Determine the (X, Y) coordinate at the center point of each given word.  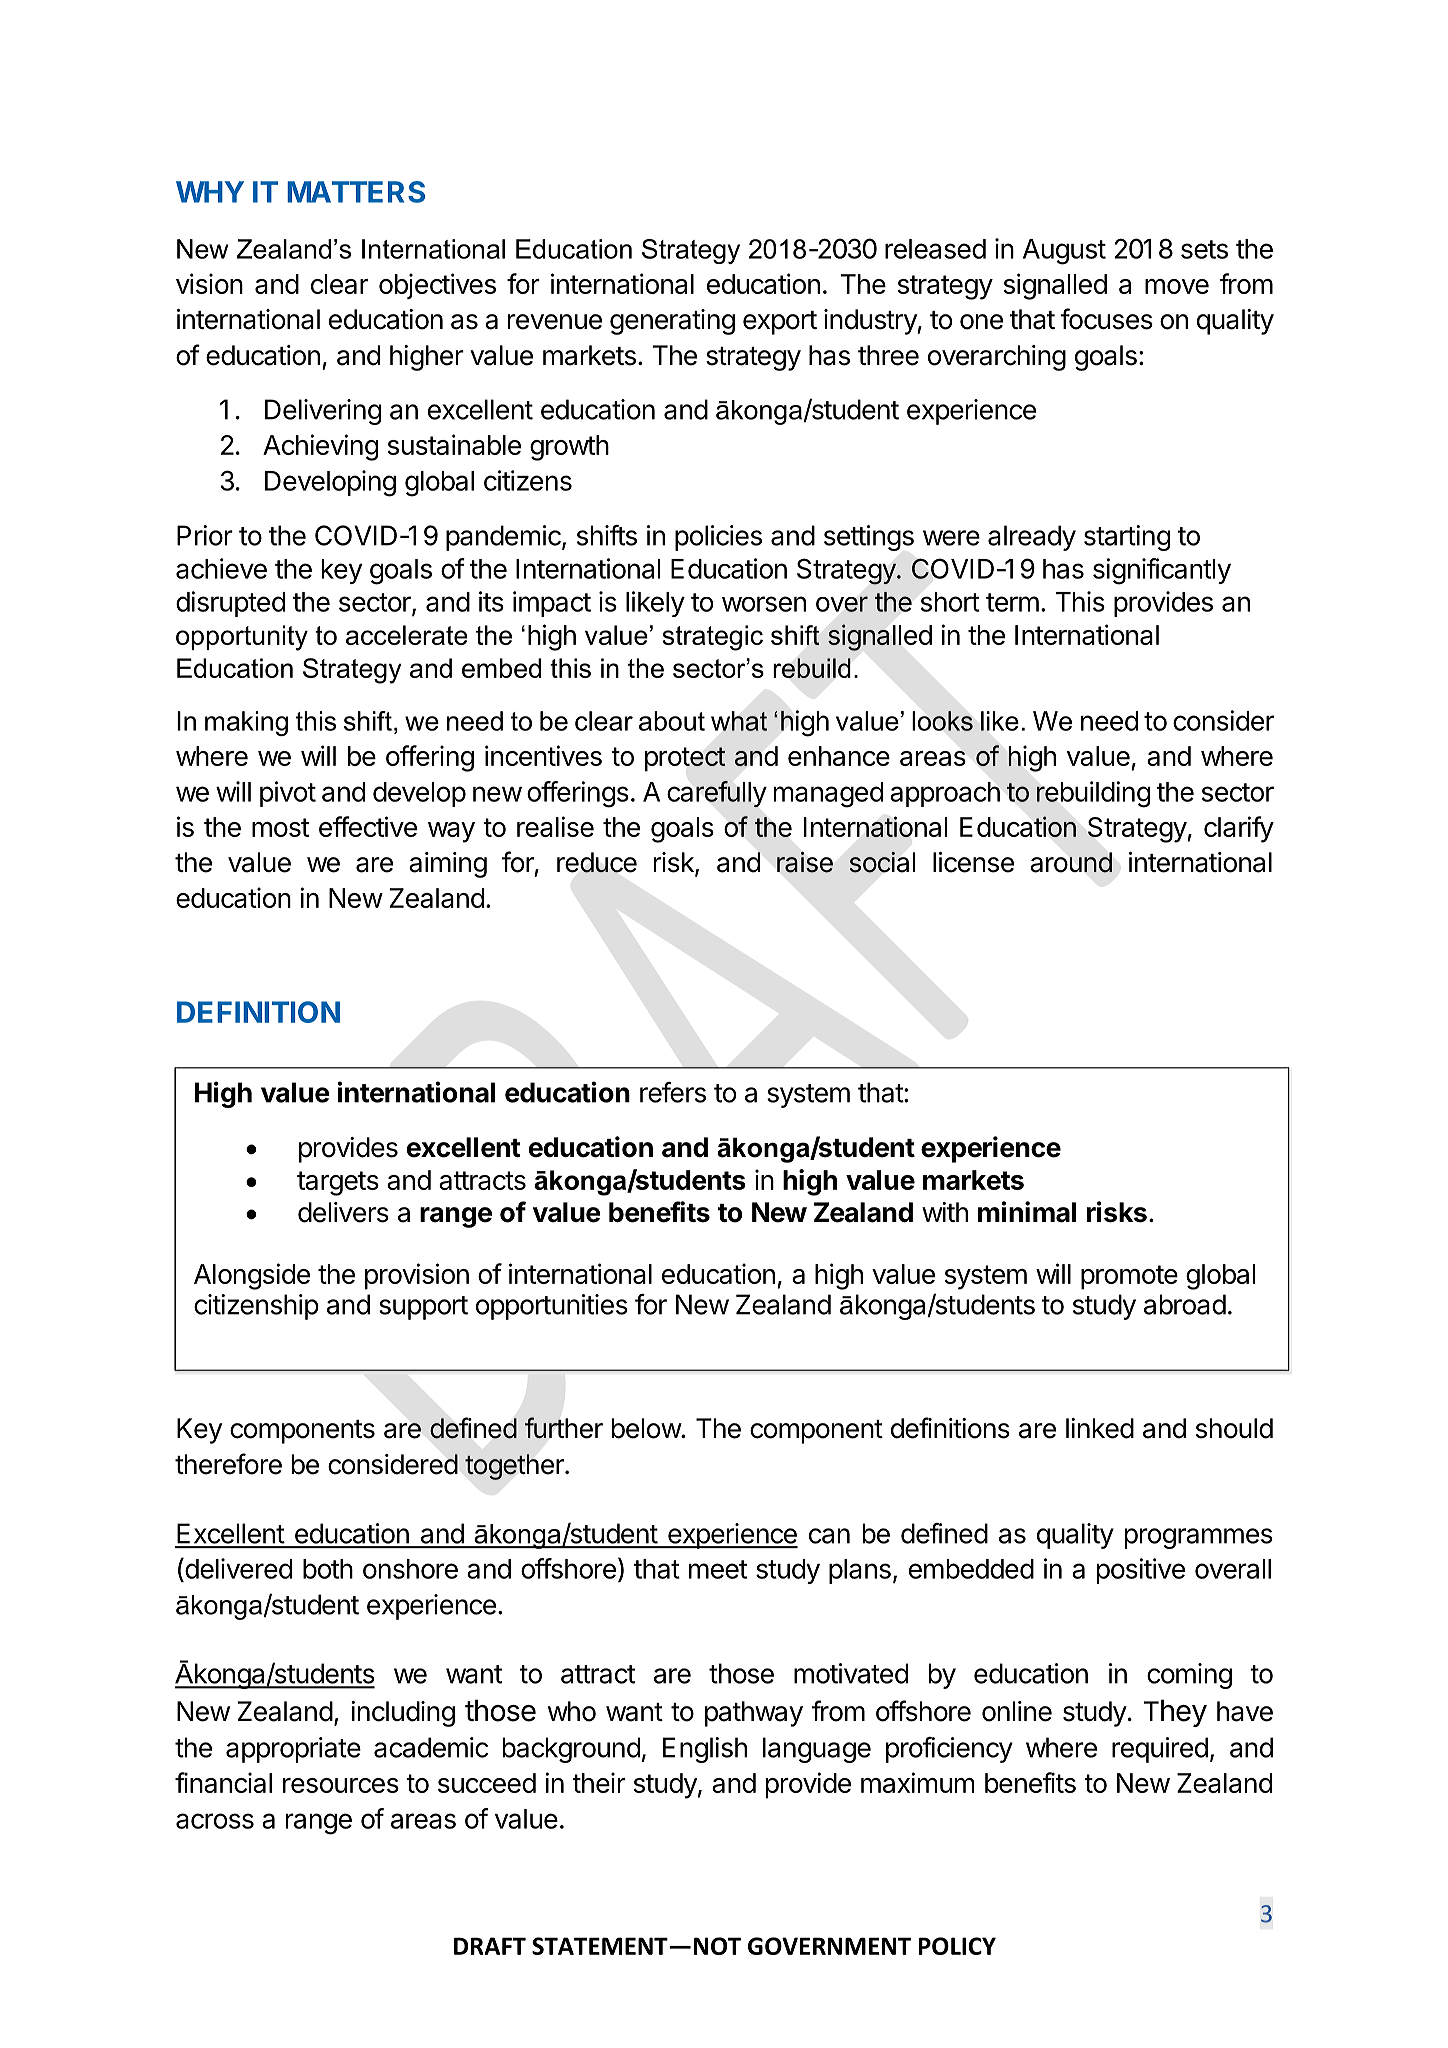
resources (341, 1785)
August (1064, 252)
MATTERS (356, 192)
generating (672, 322)
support (423, 1308)
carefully (717, 794)
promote (1129, 1277)
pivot (288, 794)
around (1071, 862)
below (647, 1428)
